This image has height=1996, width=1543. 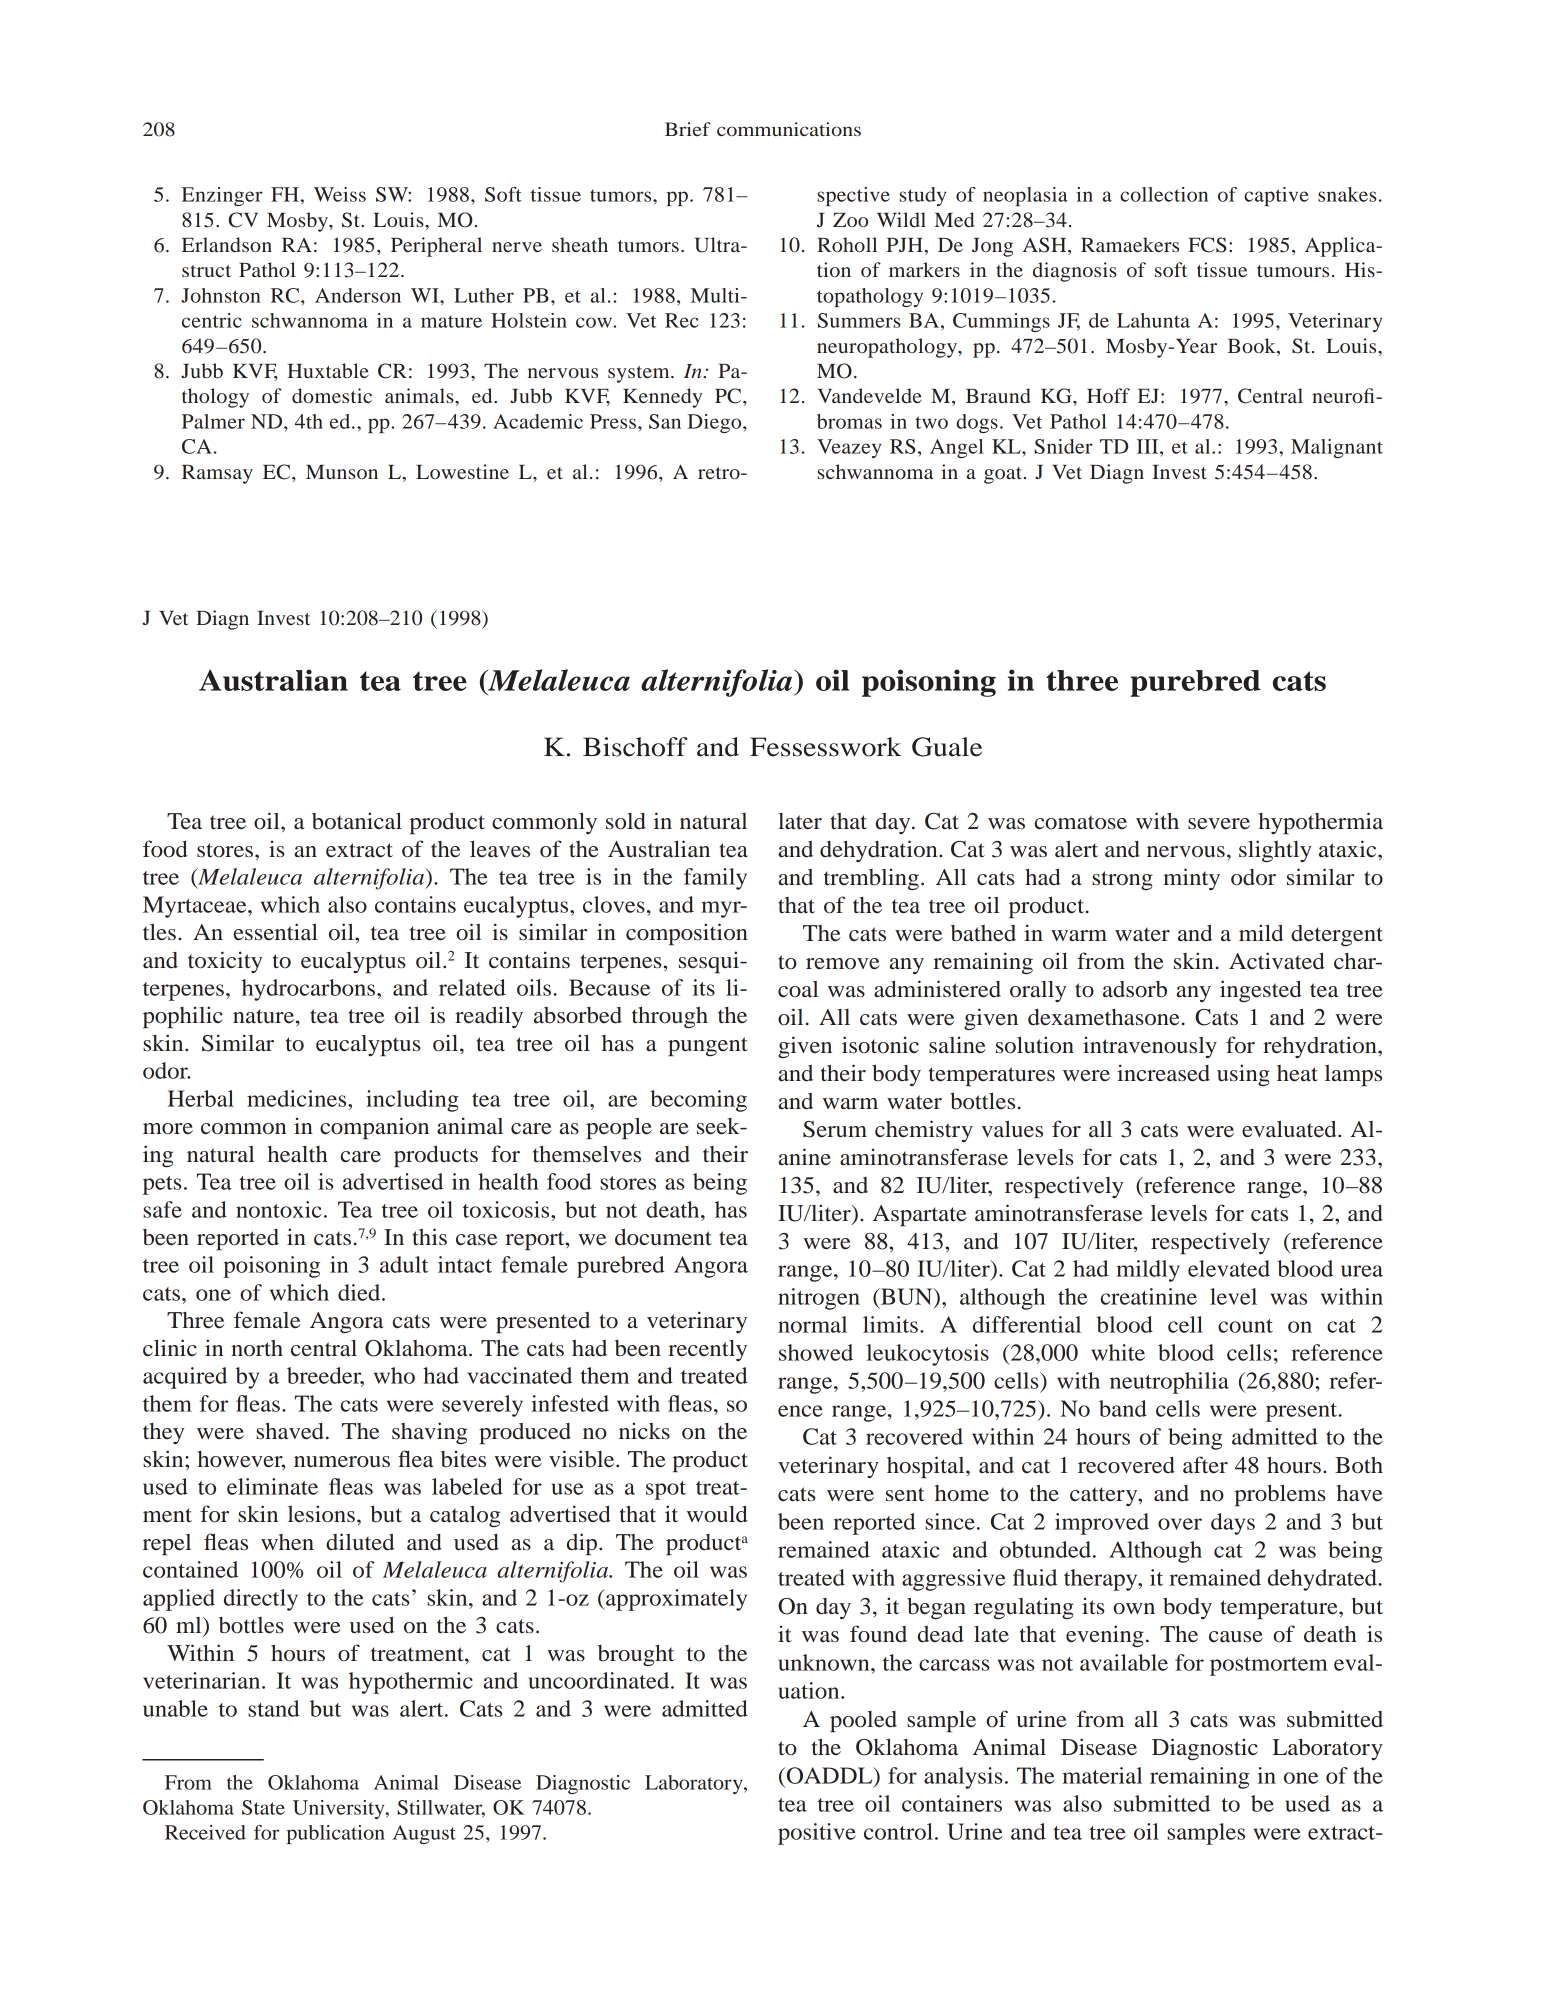 I want to click on State, so click(x=263, y=1807).
